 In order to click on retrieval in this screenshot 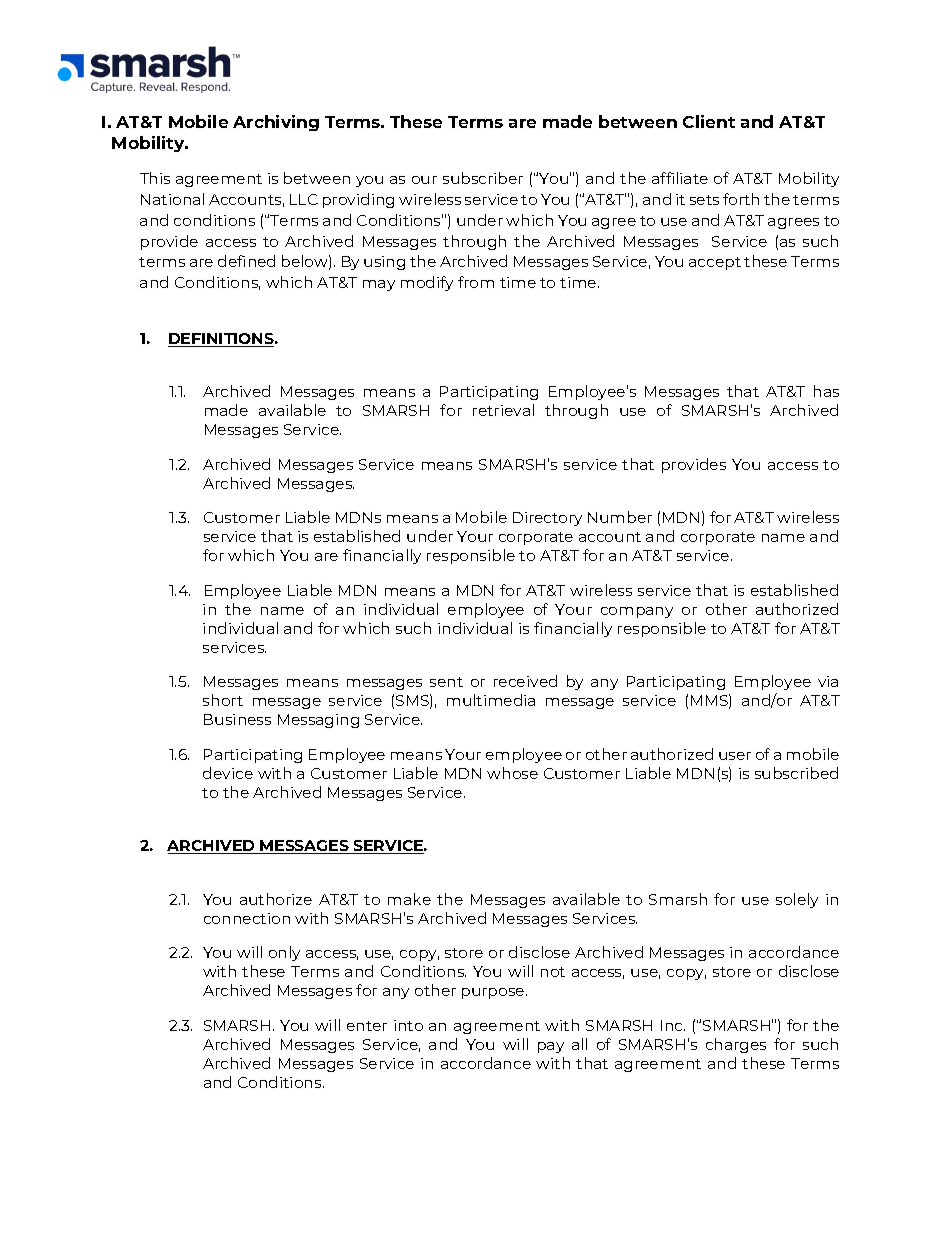, I will do `click(503, 410)`.
